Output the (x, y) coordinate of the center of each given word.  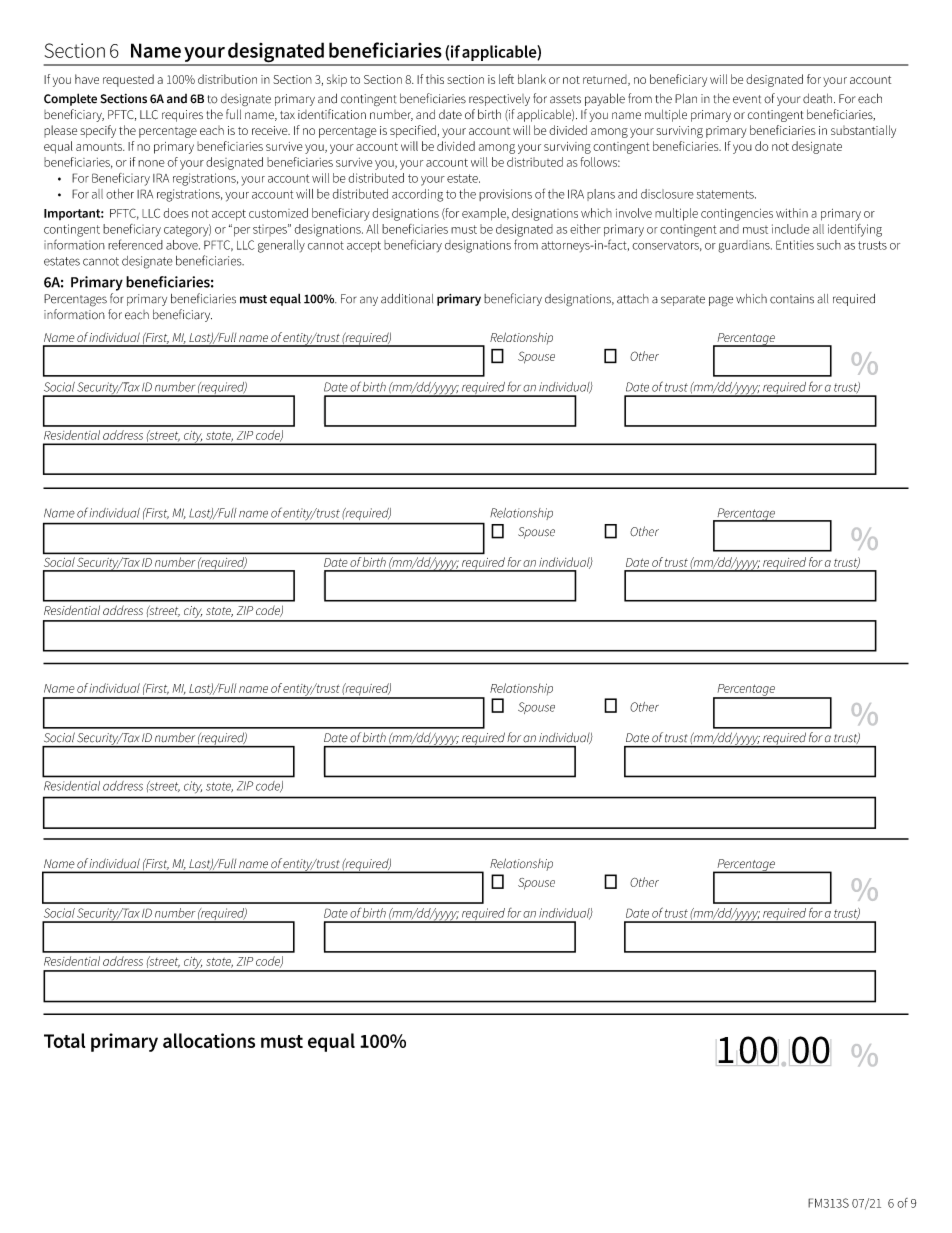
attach (633, 299)
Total (64, 1040)
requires (182, 116)
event (747, 99)
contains (792, 299)
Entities (795, 245)
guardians (745, 246)
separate (683, 300)
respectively (499, 100)
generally (281, 246)
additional (407, 299)
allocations (209, 1040)
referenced (135, 244)
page (721, 301)
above (183, 245)
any (369, 301)
